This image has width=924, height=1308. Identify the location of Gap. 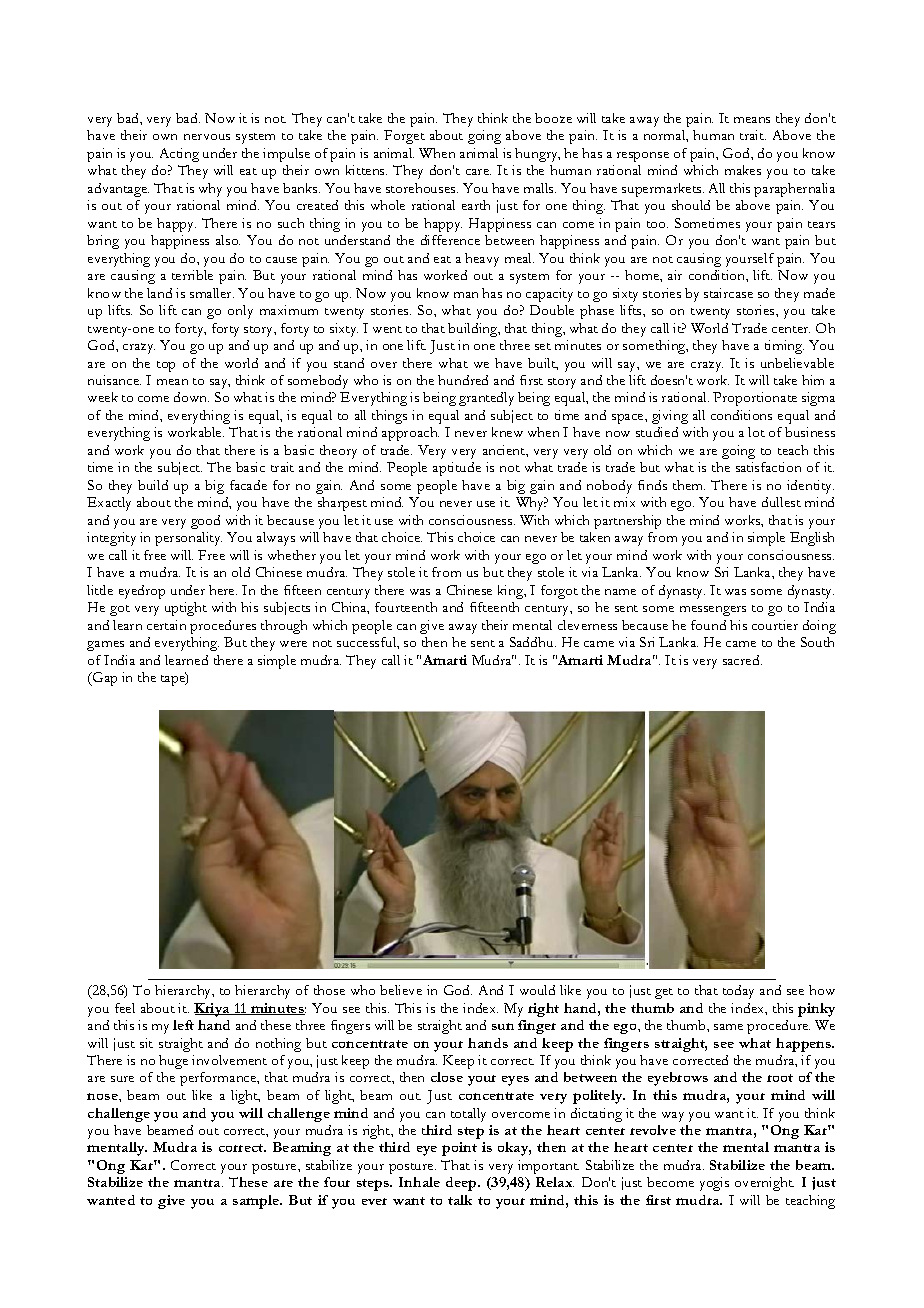
(104, 679).
